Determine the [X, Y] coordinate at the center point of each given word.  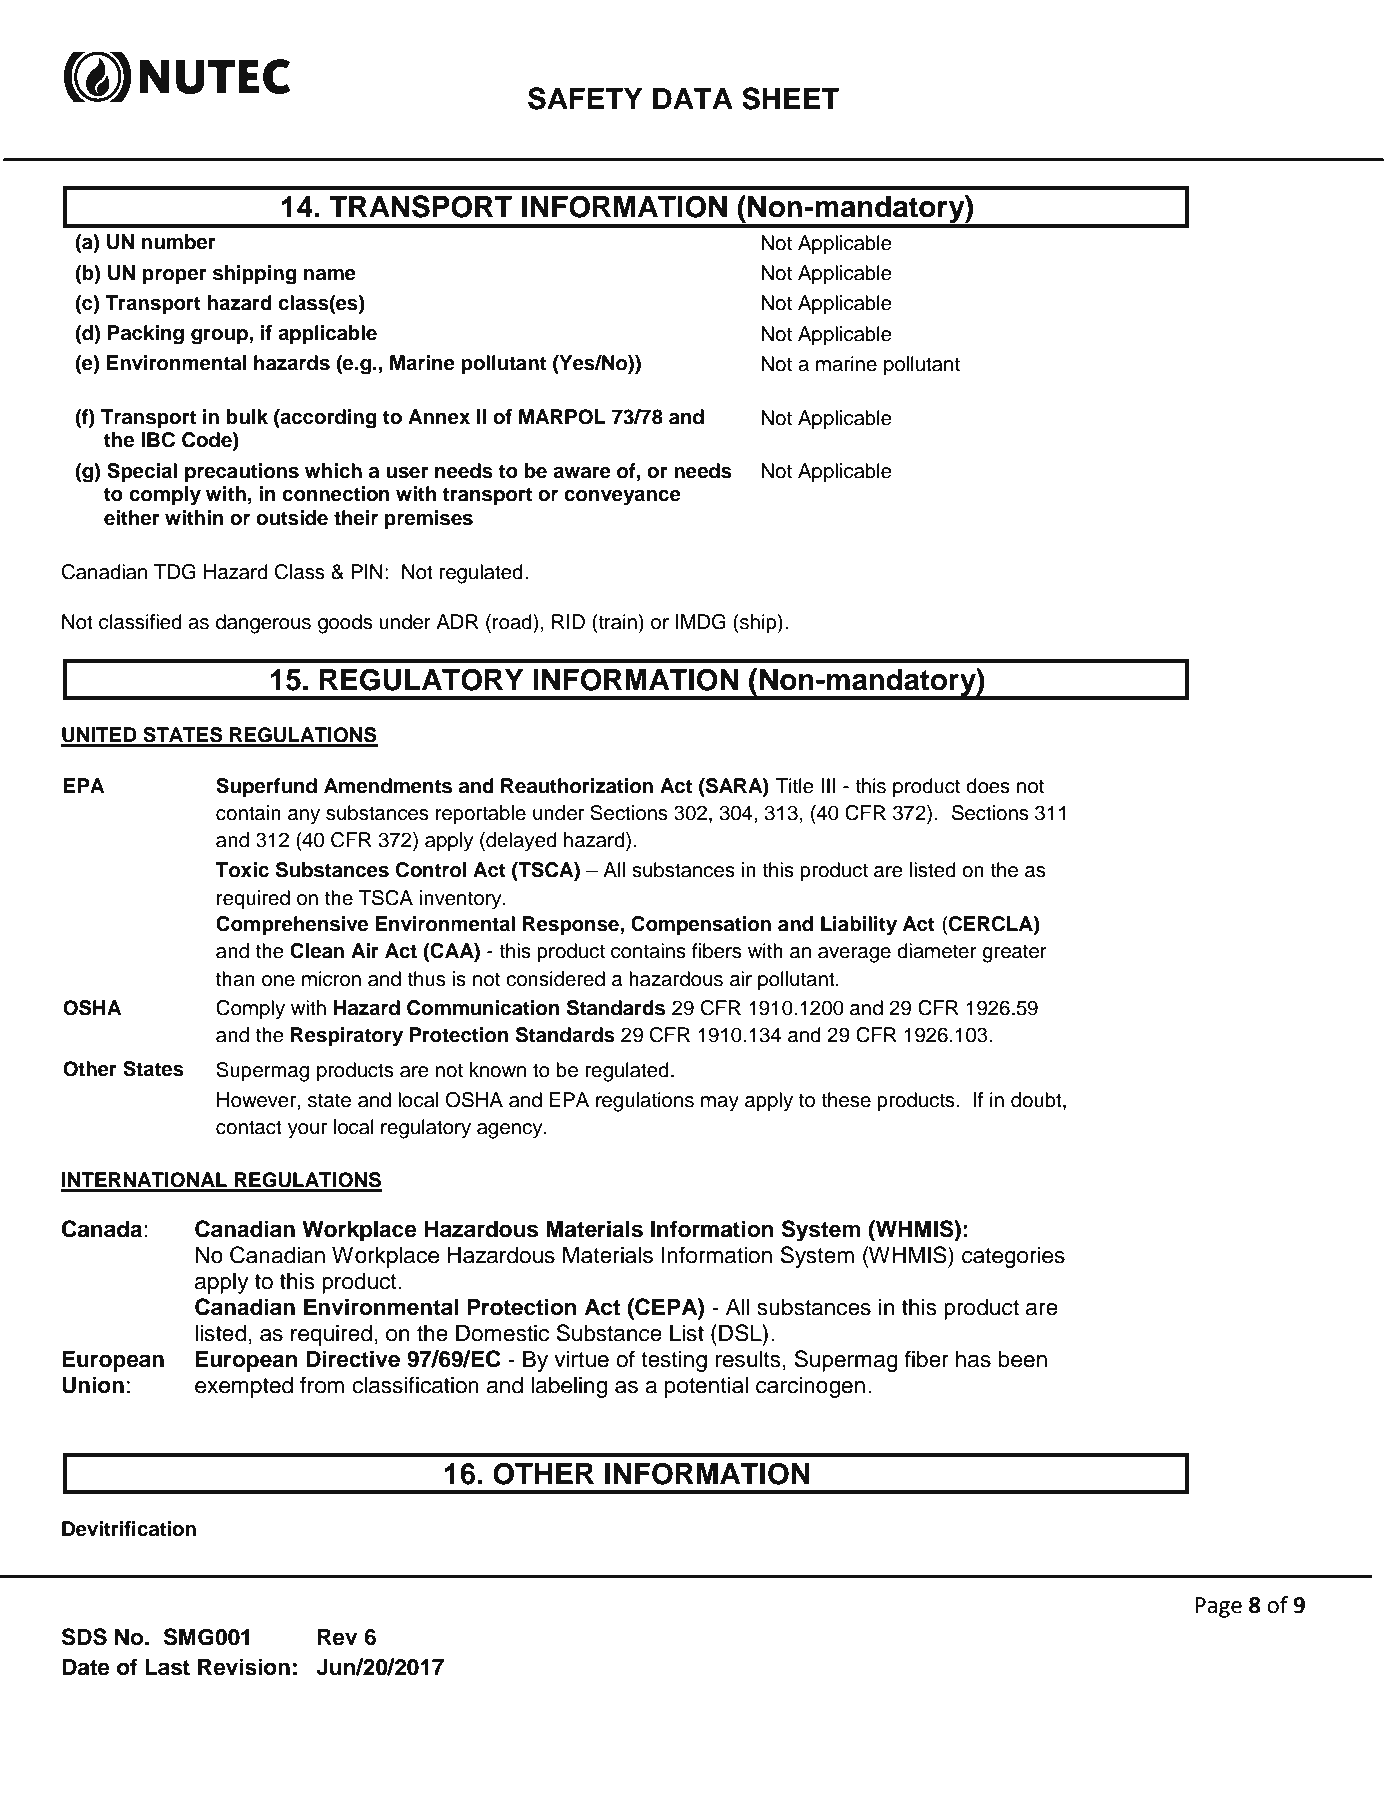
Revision [244, 1667]
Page [1218, 1607]
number [179, 242]
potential [706, 1387]
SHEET [790, 98]
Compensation [701, 926]
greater [1014, 953]
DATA [693, 98]
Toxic [242, 870]
